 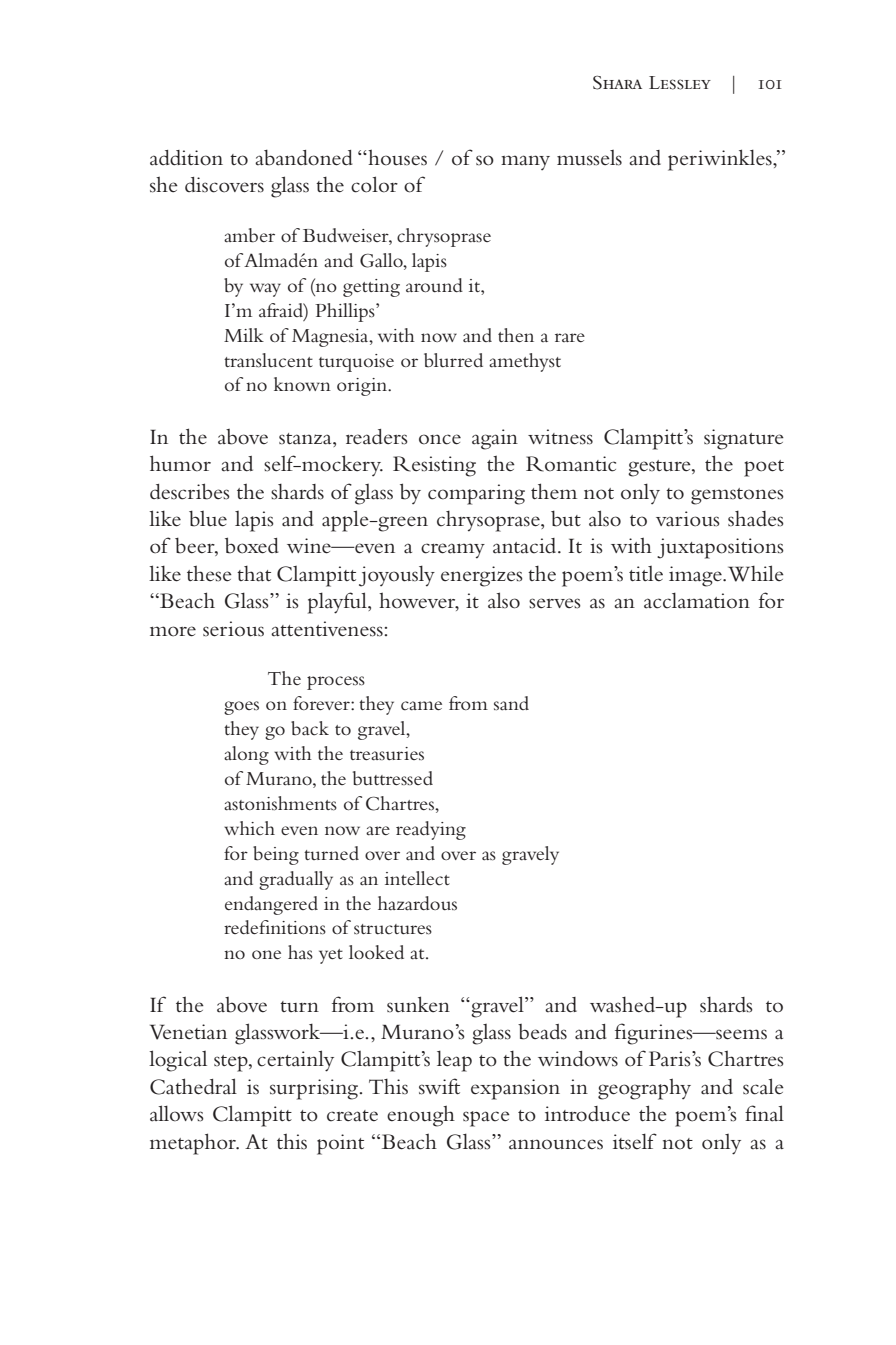 What do you see at coordinates (617, 83) in the screenshot?
I see `Shara` at bounding box center [617, 83].
